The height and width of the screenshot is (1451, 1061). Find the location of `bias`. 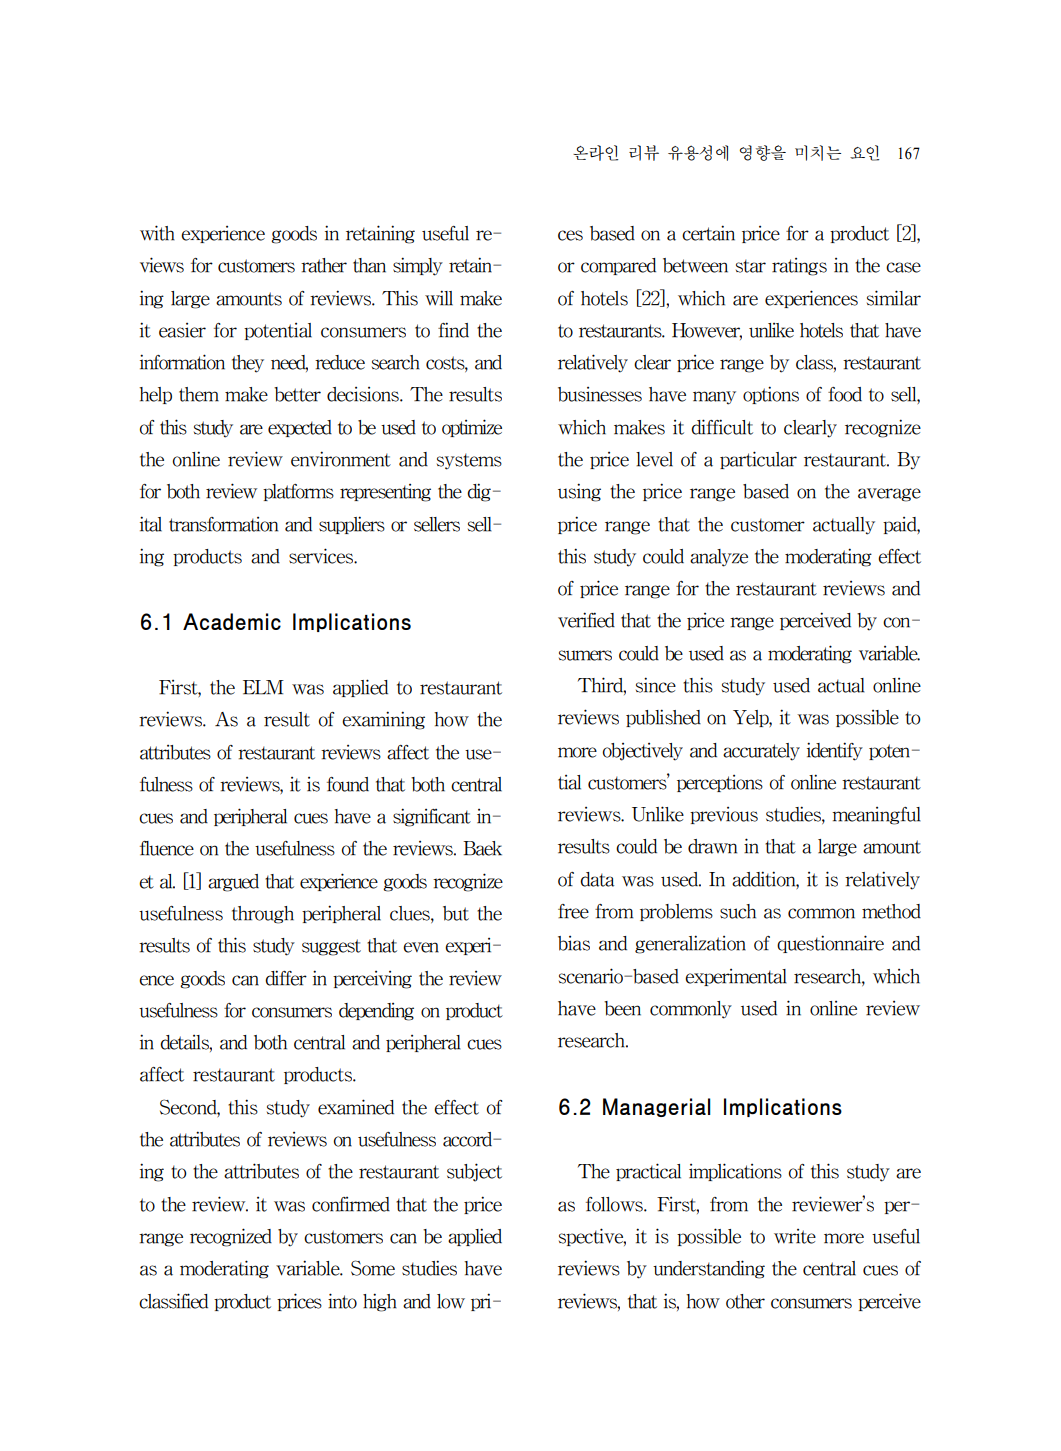

bias is located at coordinates (574, 943).
